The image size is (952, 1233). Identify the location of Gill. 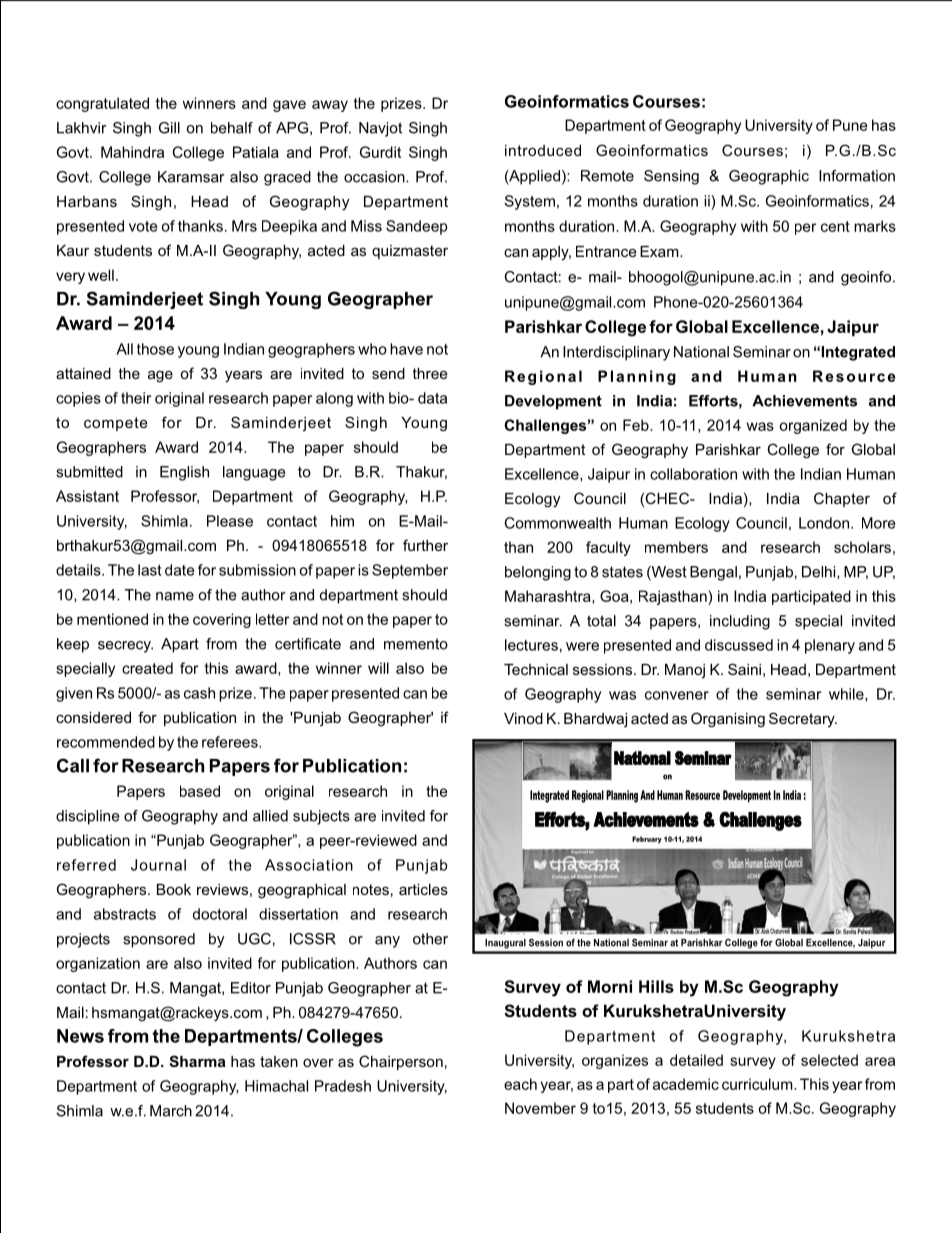
(169, 128).
